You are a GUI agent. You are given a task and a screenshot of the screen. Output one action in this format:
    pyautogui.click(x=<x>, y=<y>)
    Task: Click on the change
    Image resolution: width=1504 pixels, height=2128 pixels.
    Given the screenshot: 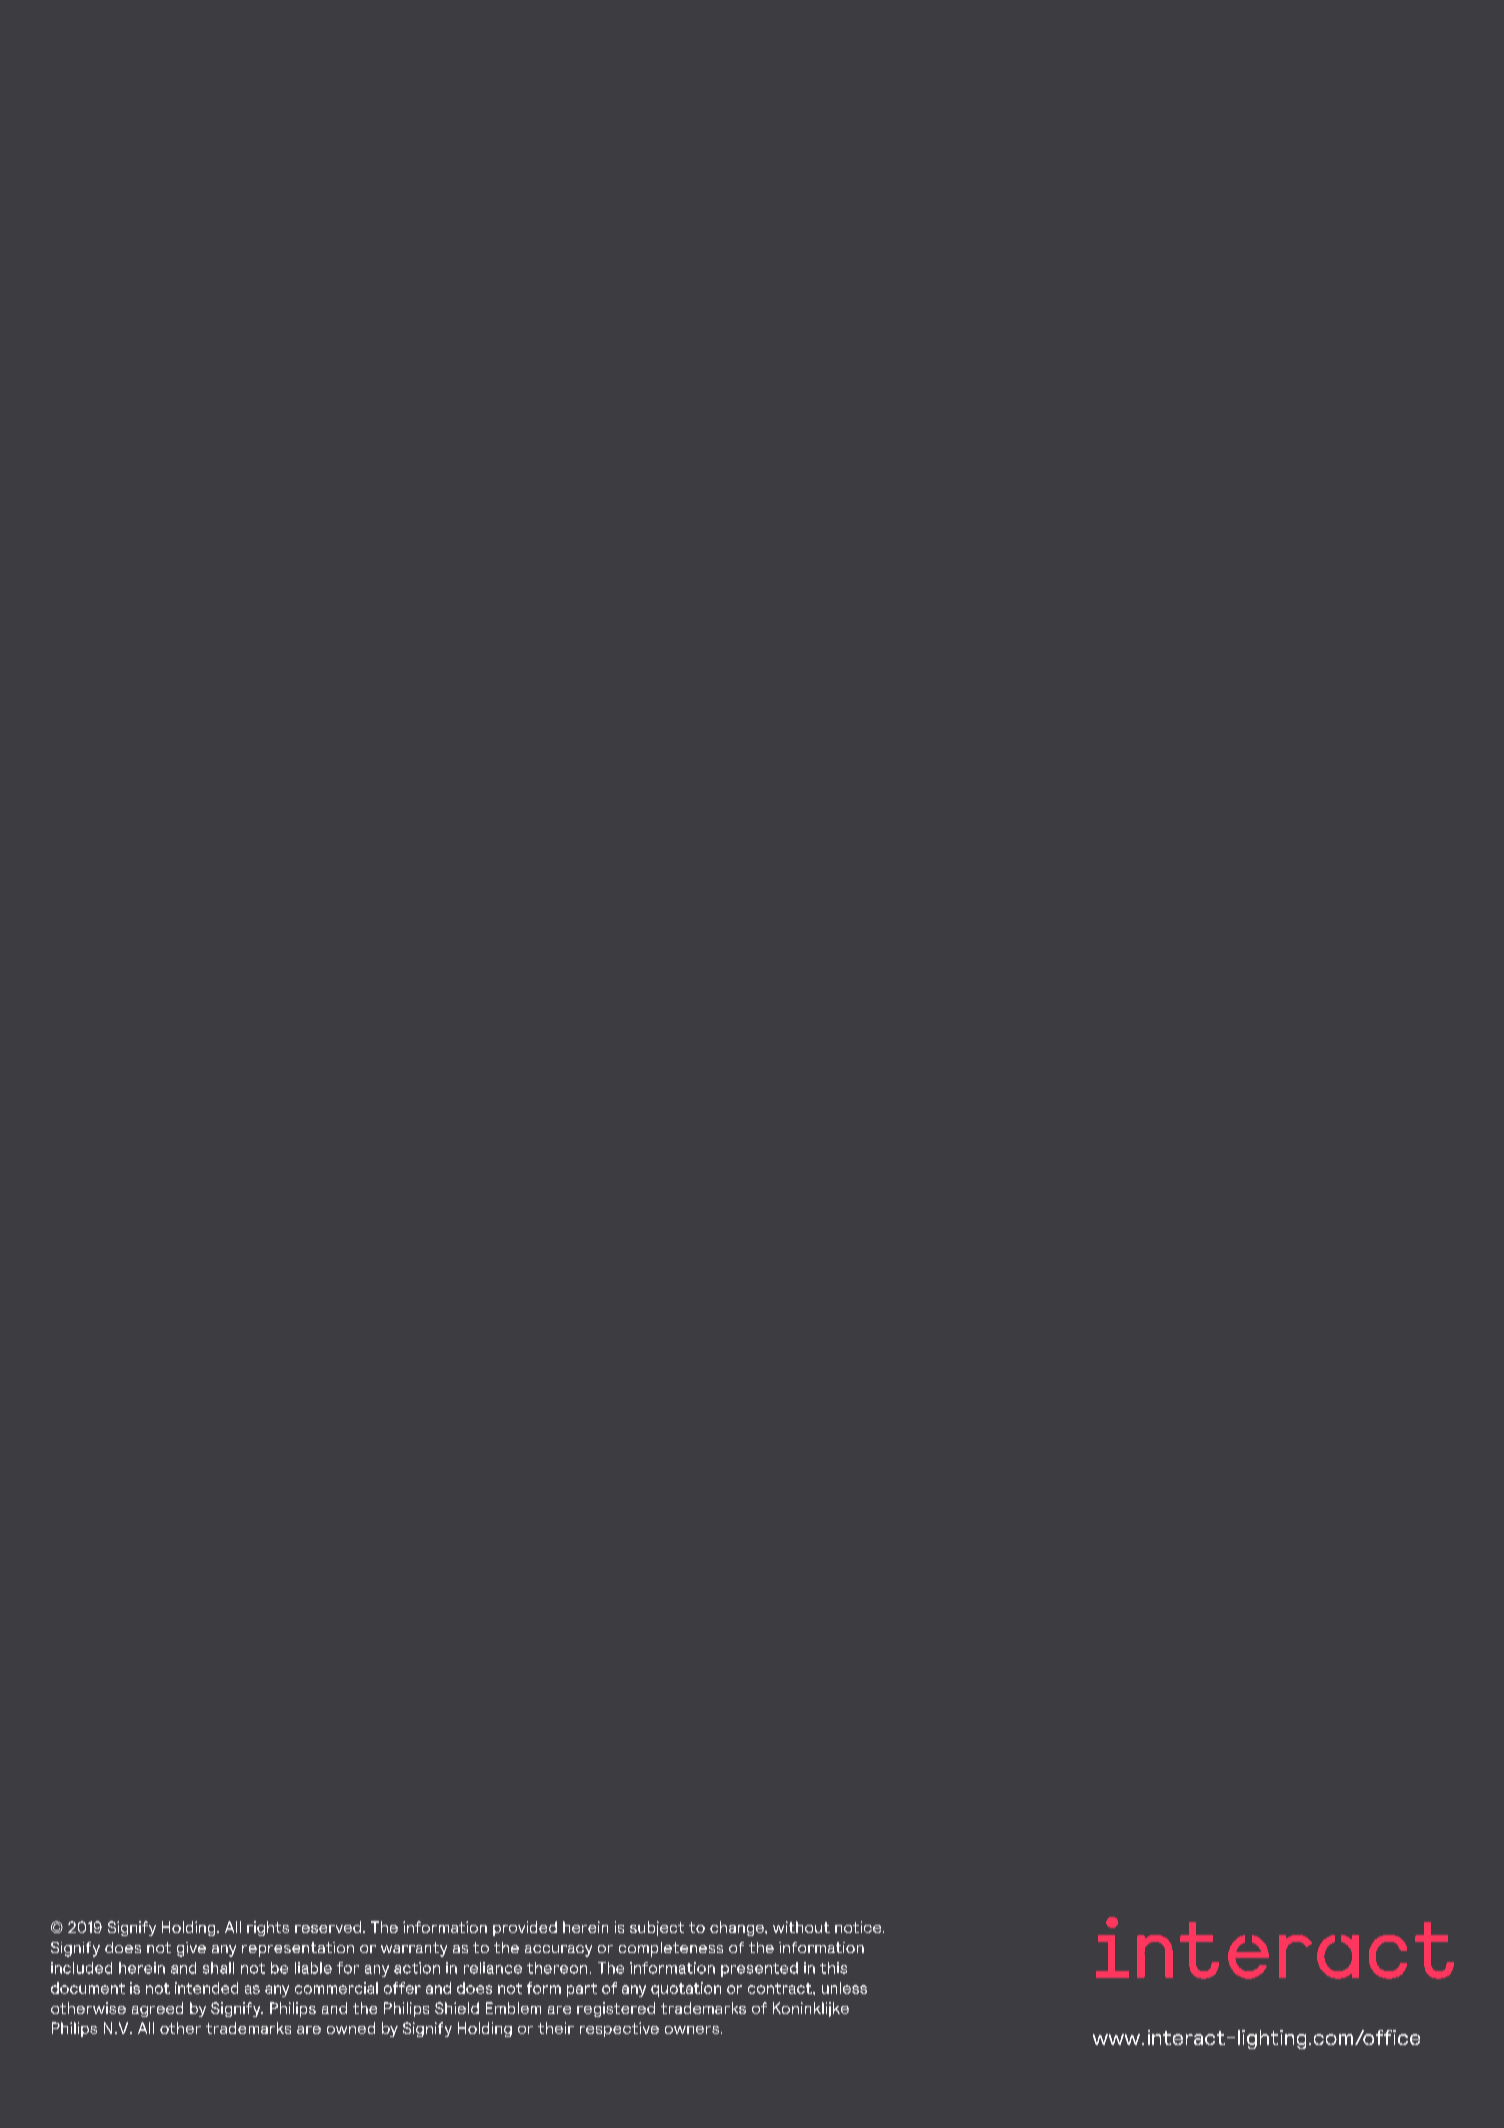 What is the action you would take?
    pyautogui.click(x=738, y=1928)
